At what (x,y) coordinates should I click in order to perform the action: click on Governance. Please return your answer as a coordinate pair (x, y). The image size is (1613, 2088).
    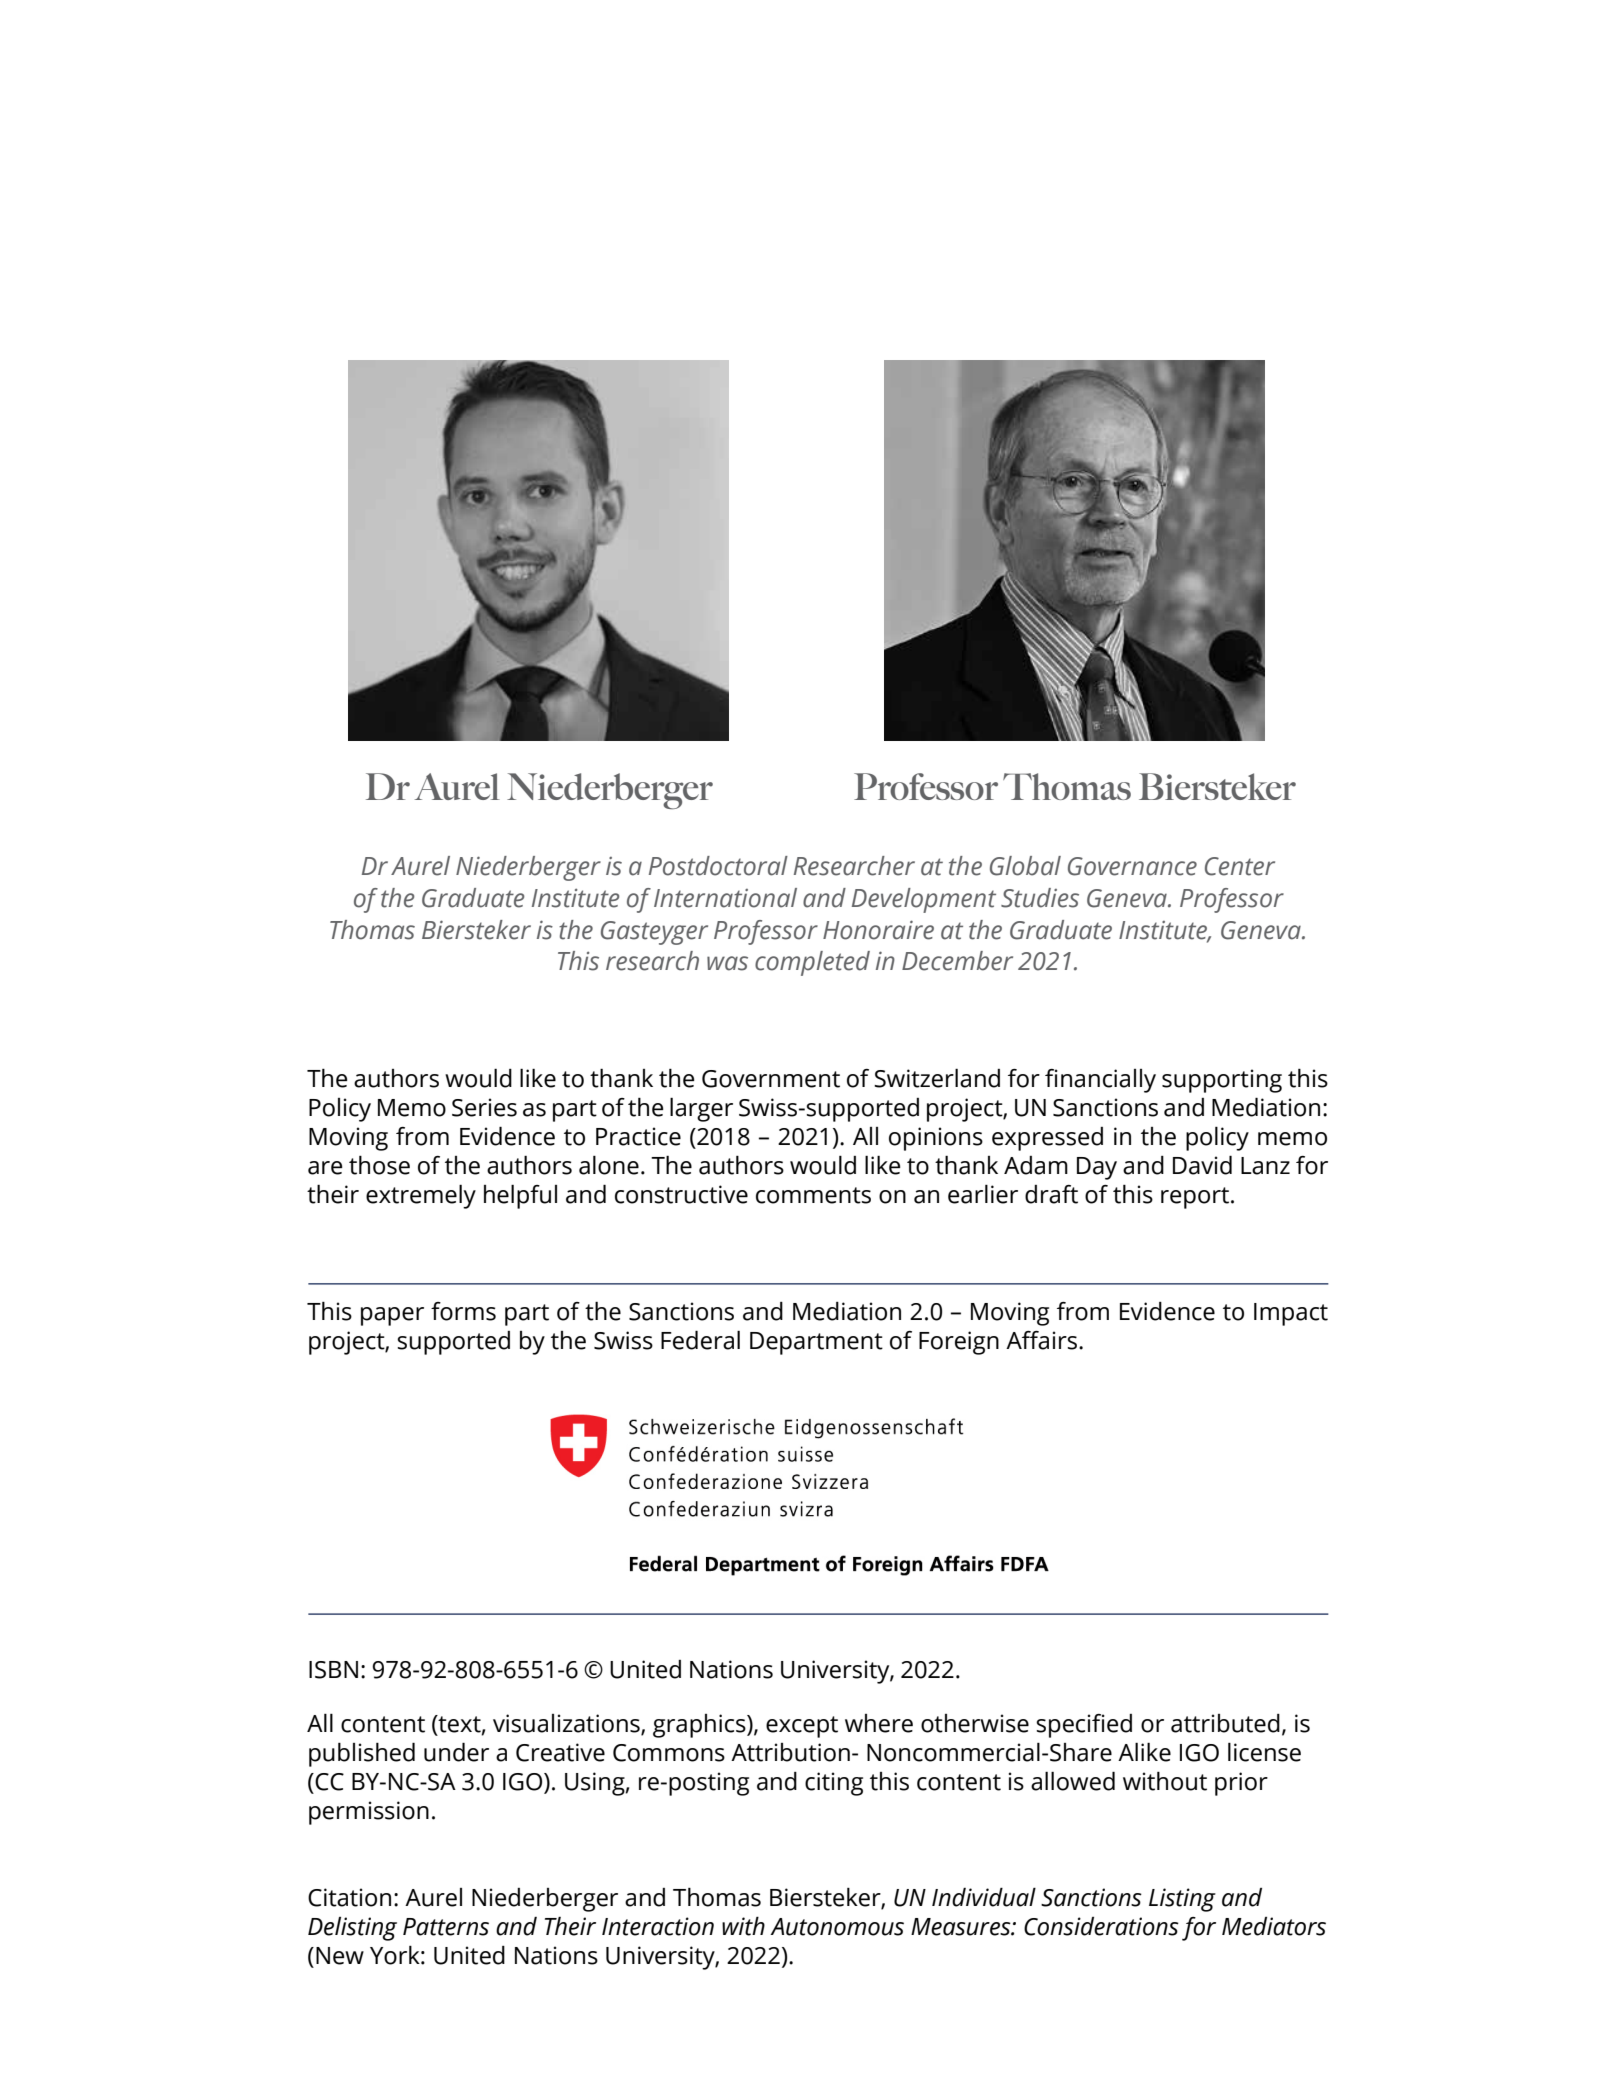
    Looking at the image, I should click on (1132, 866).
